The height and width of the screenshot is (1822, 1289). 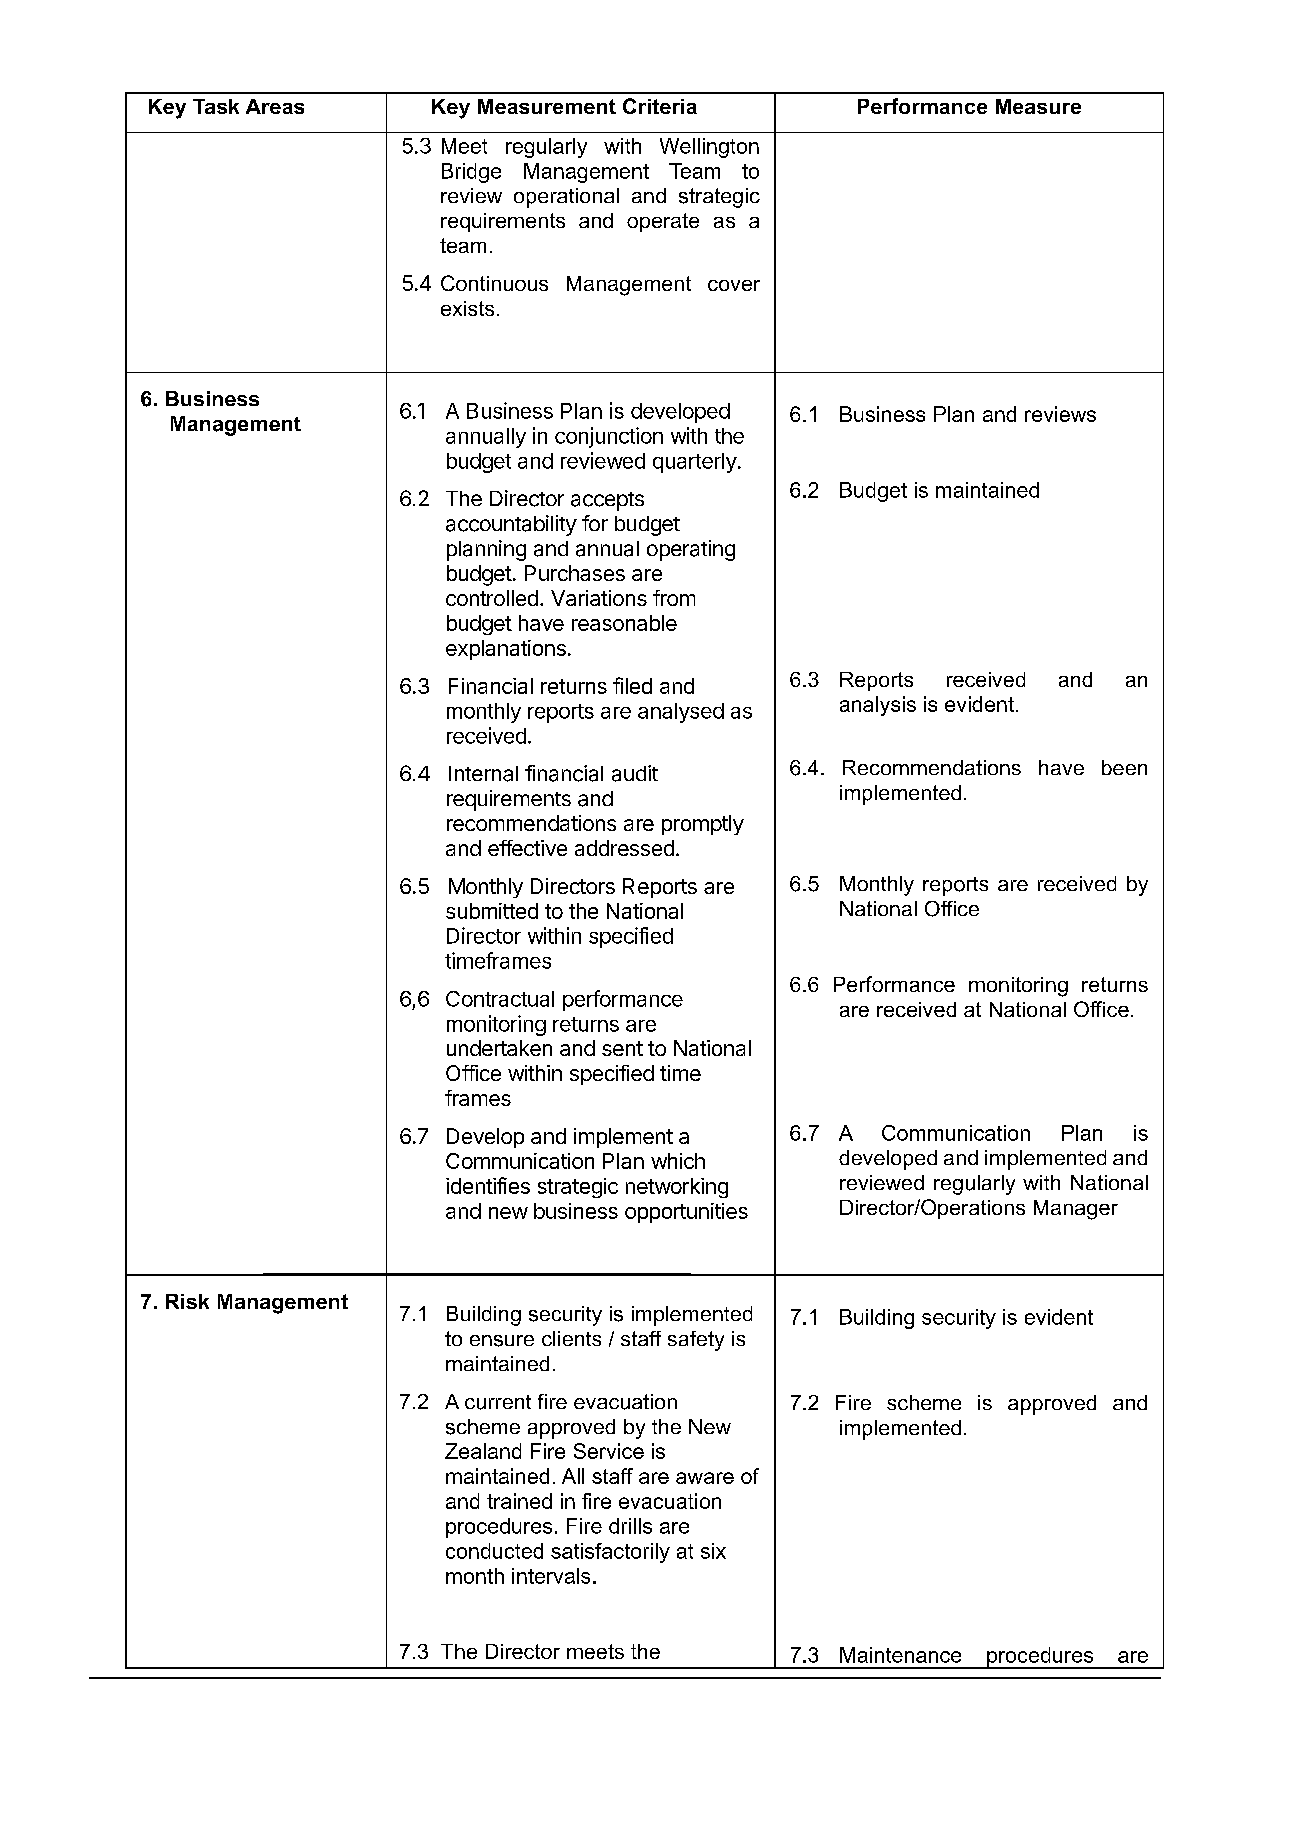 I want to click on identifies, so click(x=488, y=1185).
